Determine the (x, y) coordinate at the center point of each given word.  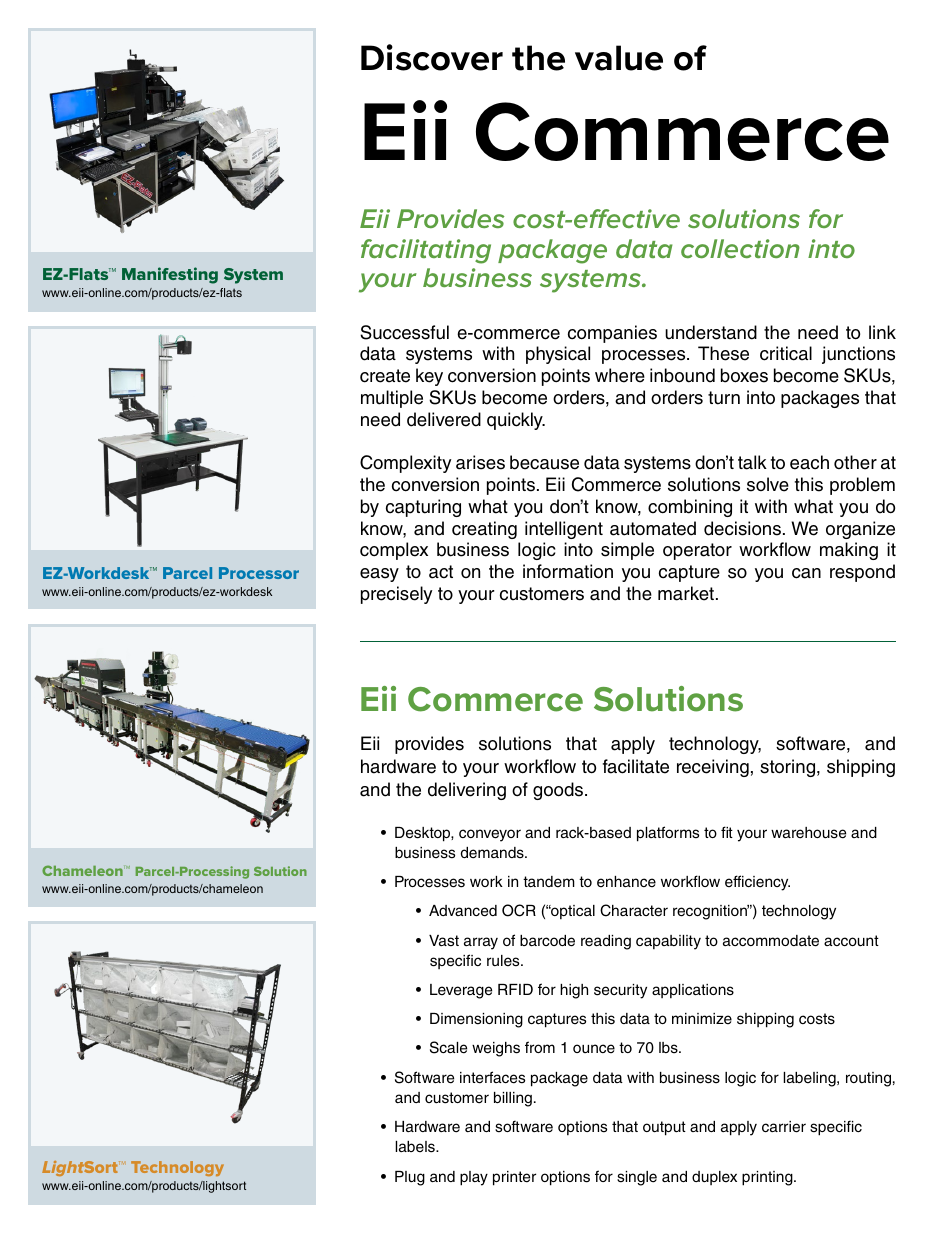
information (568, 571)
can (806, 573)
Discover (432, 57)
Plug (410, 1178)
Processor (259, 573)
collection (740, 248)
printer (514, 1178)
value (619, 58)
